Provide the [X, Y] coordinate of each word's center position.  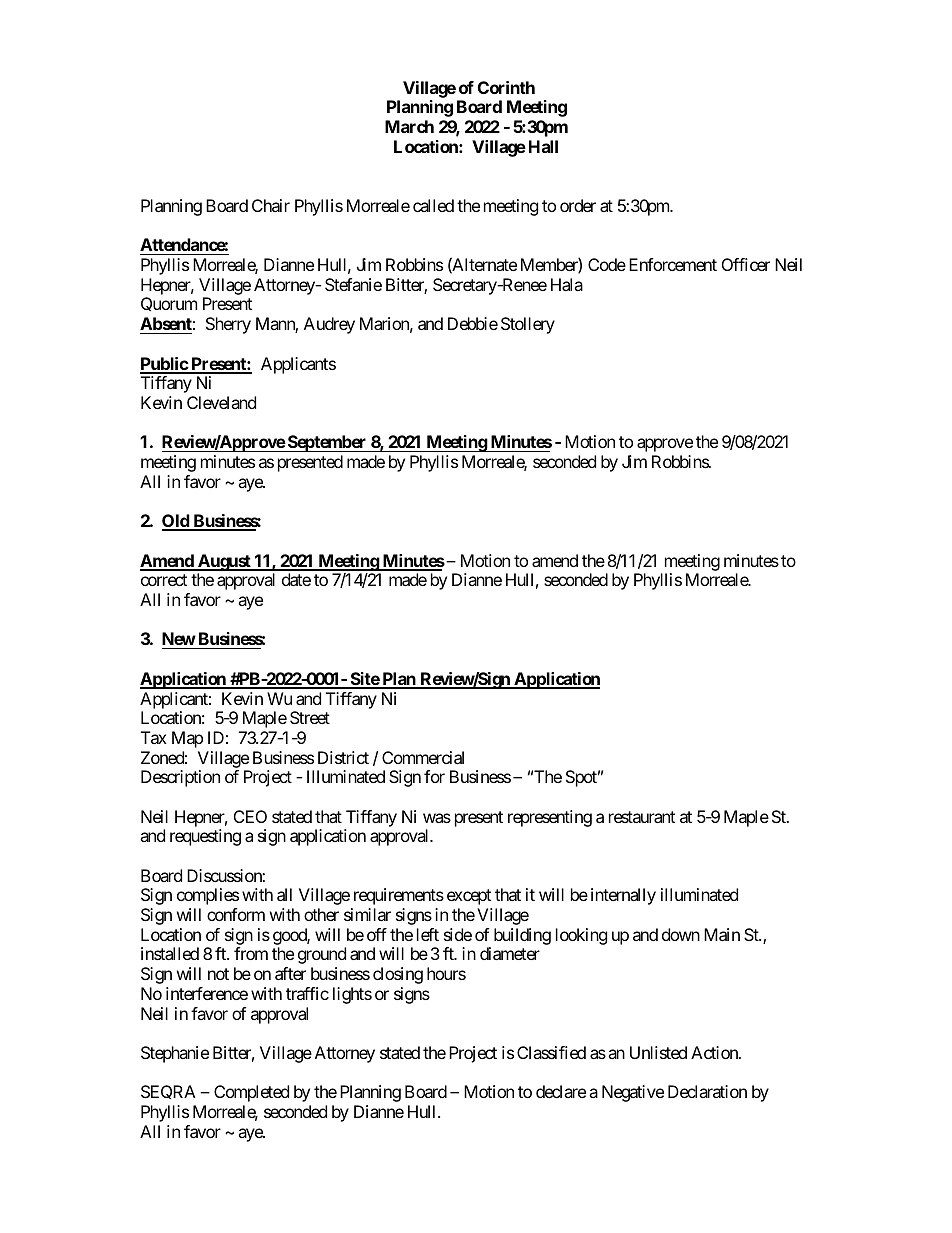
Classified [551, 1052]
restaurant [642, 817]
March [409, 126]
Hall [543, 146]
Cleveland [221, 402]
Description [180, 778]
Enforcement [673, 264]
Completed [251, 1093]
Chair [271, 205]
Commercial [423, 757]
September [327, 443]
